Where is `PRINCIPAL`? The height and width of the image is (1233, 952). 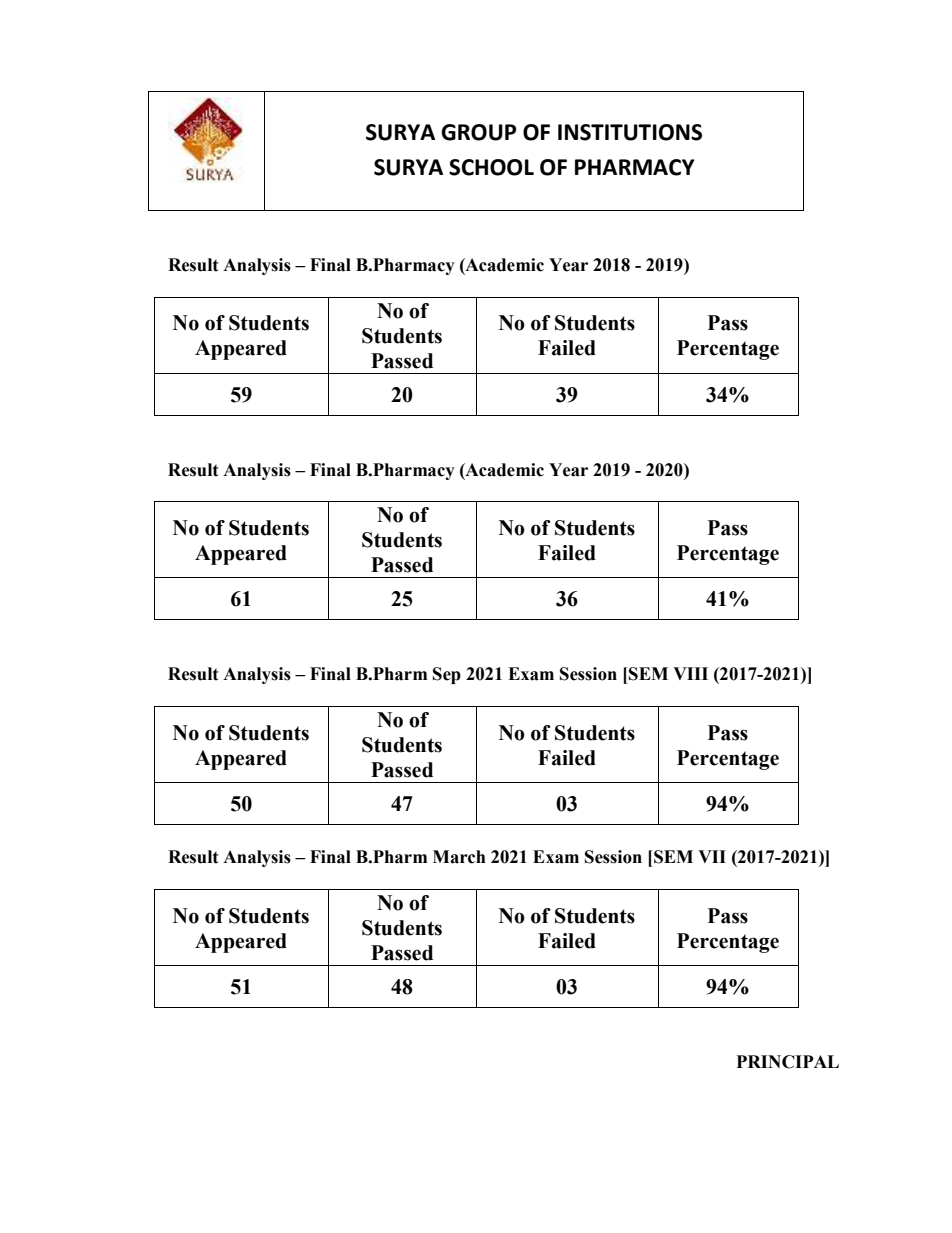
PRINCIPAL is located at coordinates (788, 1062).
